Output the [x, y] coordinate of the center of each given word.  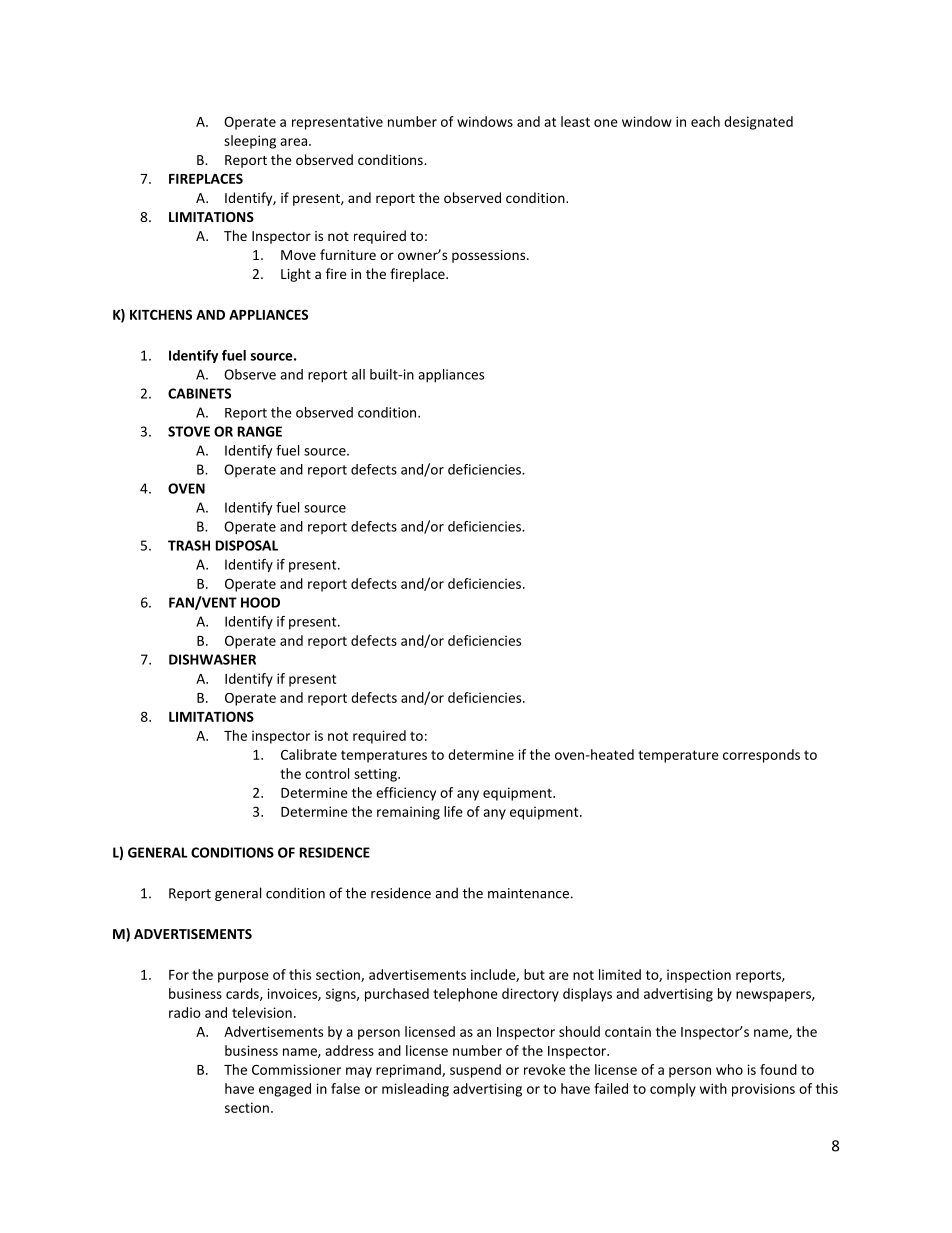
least [575, 121]
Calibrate [309, 754]
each [705, 121]
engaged [285, 1090]
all [358, 374]
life [453, 811]
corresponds [761, 756]
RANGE [260, 431]
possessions [490, 256]
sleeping [250, 142]
